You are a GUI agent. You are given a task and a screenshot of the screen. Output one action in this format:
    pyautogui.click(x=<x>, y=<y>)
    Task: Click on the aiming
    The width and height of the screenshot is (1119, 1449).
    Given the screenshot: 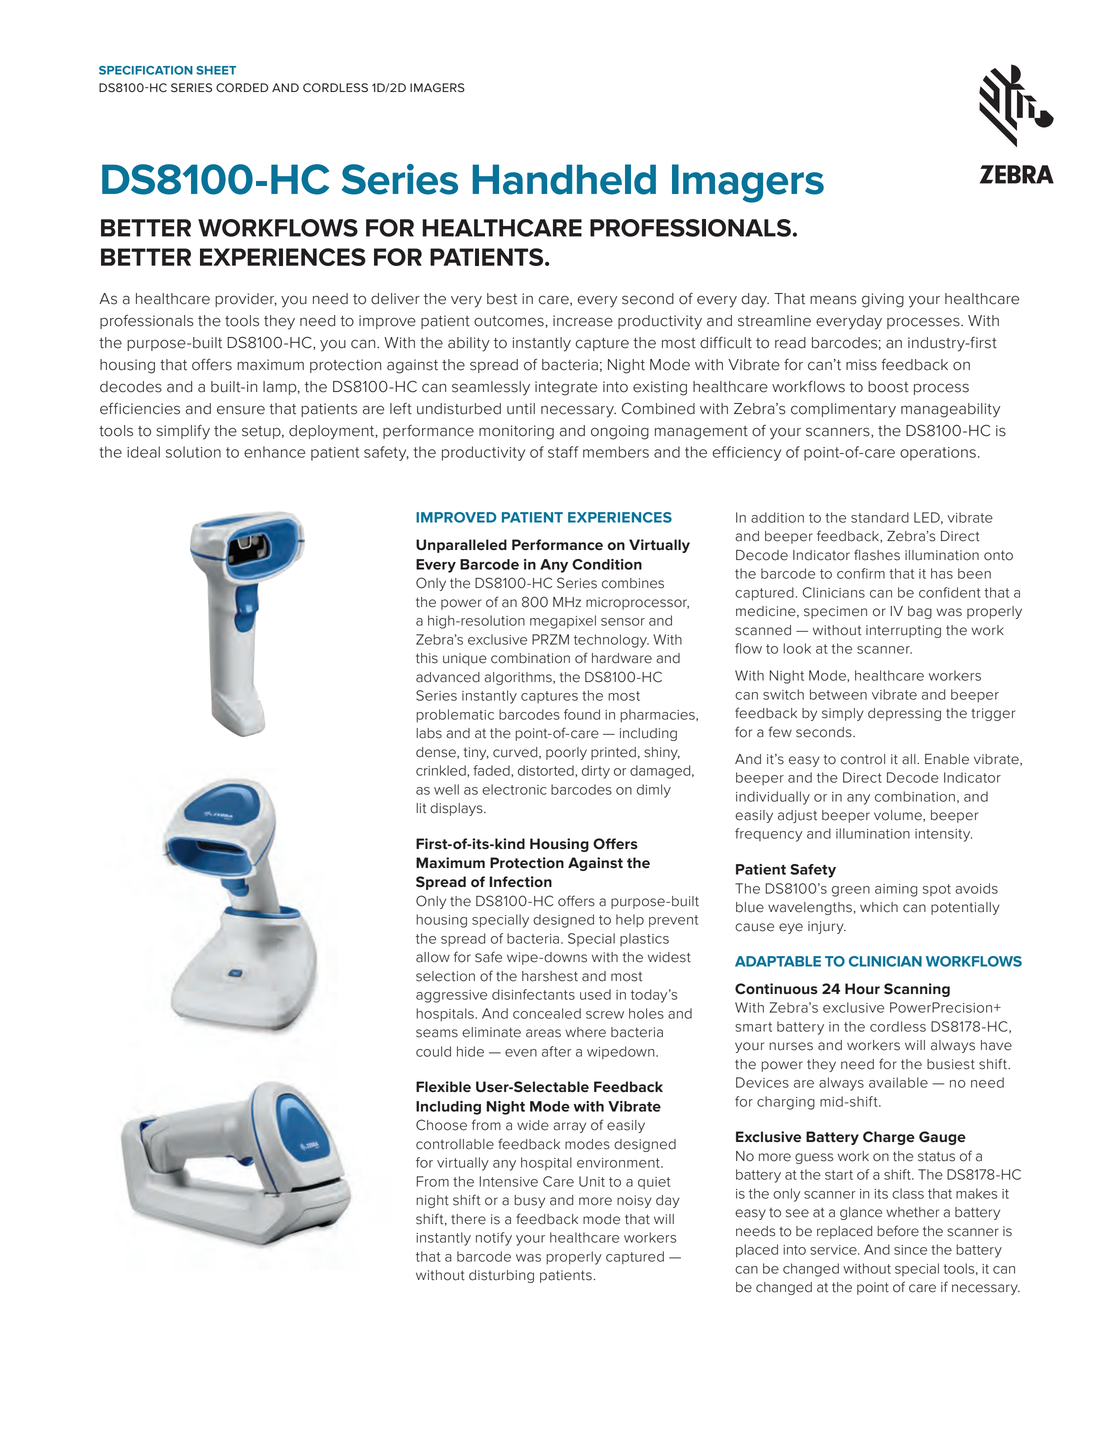 What is the action you would take?
    pyautogui.click(x=896, y=890)
